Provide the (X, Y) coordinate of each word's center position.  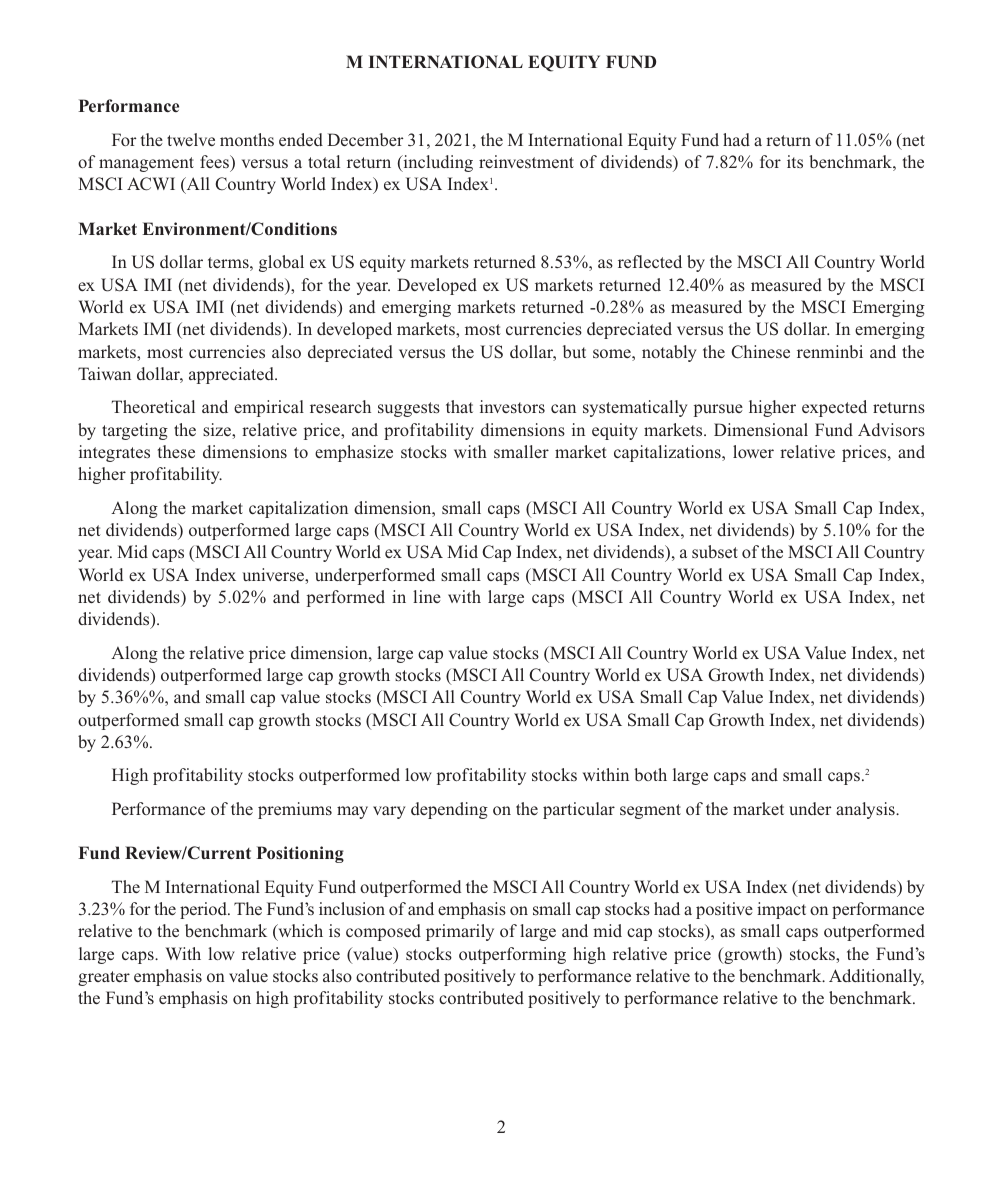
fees (215, 161)
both (650, 774)
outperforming (512, 955)
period (204, 910)
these (176, 451)
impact (781, 910)
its (795, 161)
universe (274, 574)
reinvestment (526, 161)
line (427, 596)
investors (512, 406)
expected (834, 408)
